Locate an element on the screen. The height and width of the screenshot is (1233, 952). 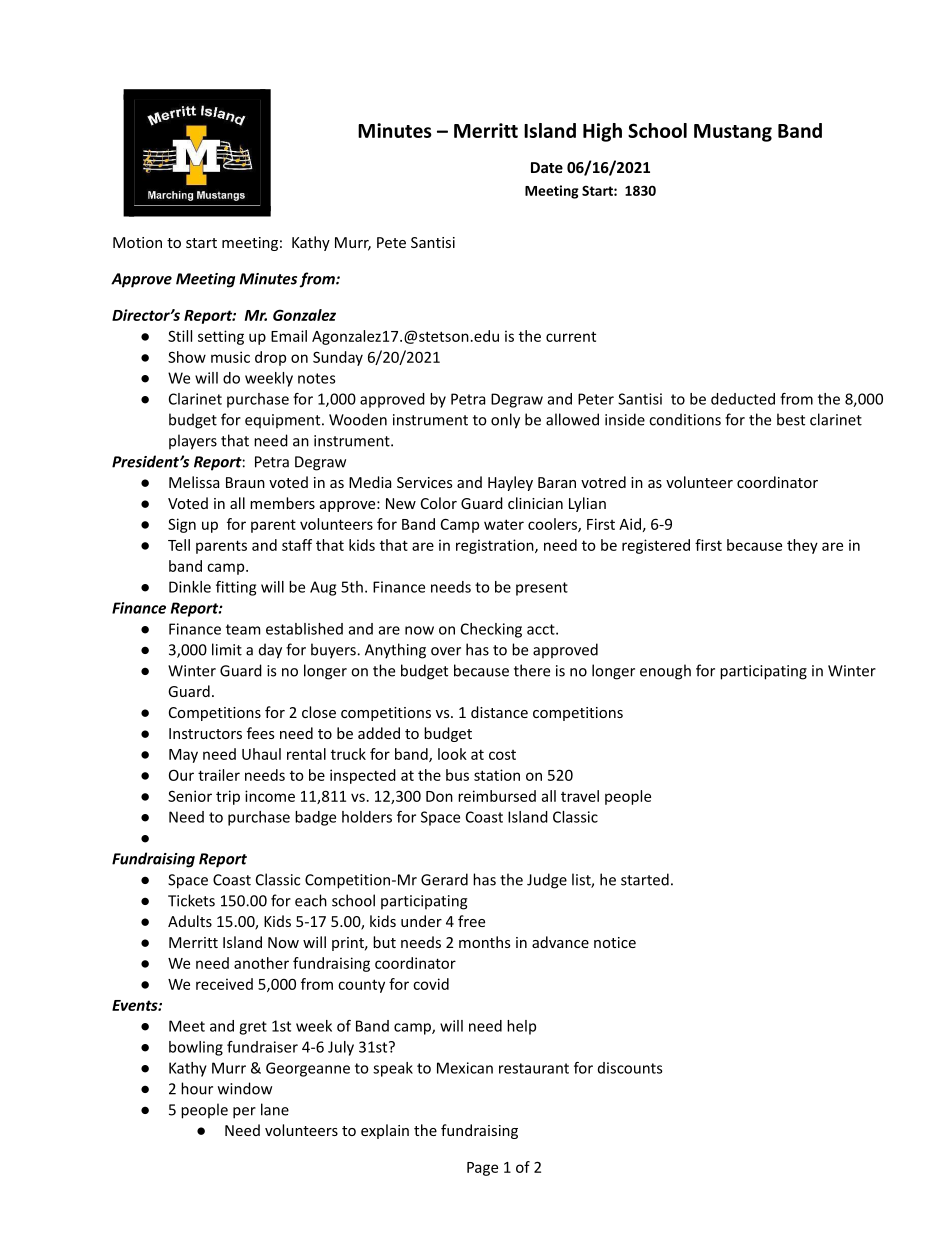
Mustang is located at coordinates (733, 133).
